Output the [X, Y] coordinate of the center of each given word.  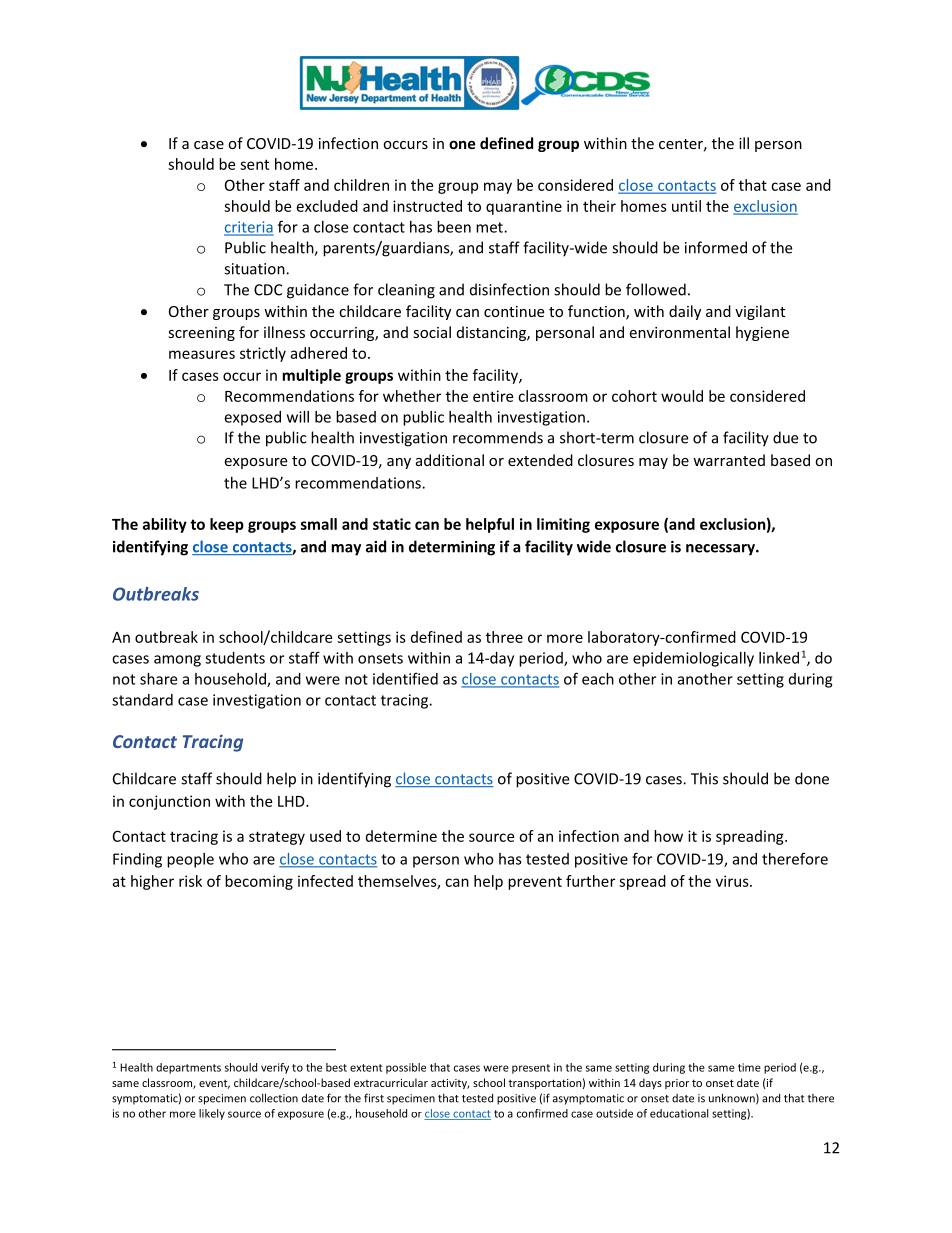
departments [188, 1068]
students [235, 658]
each [598, 679]
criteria [249, 228]
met [490, 227]
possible [406, 1068]
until [686, 206]
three [504, 637]
